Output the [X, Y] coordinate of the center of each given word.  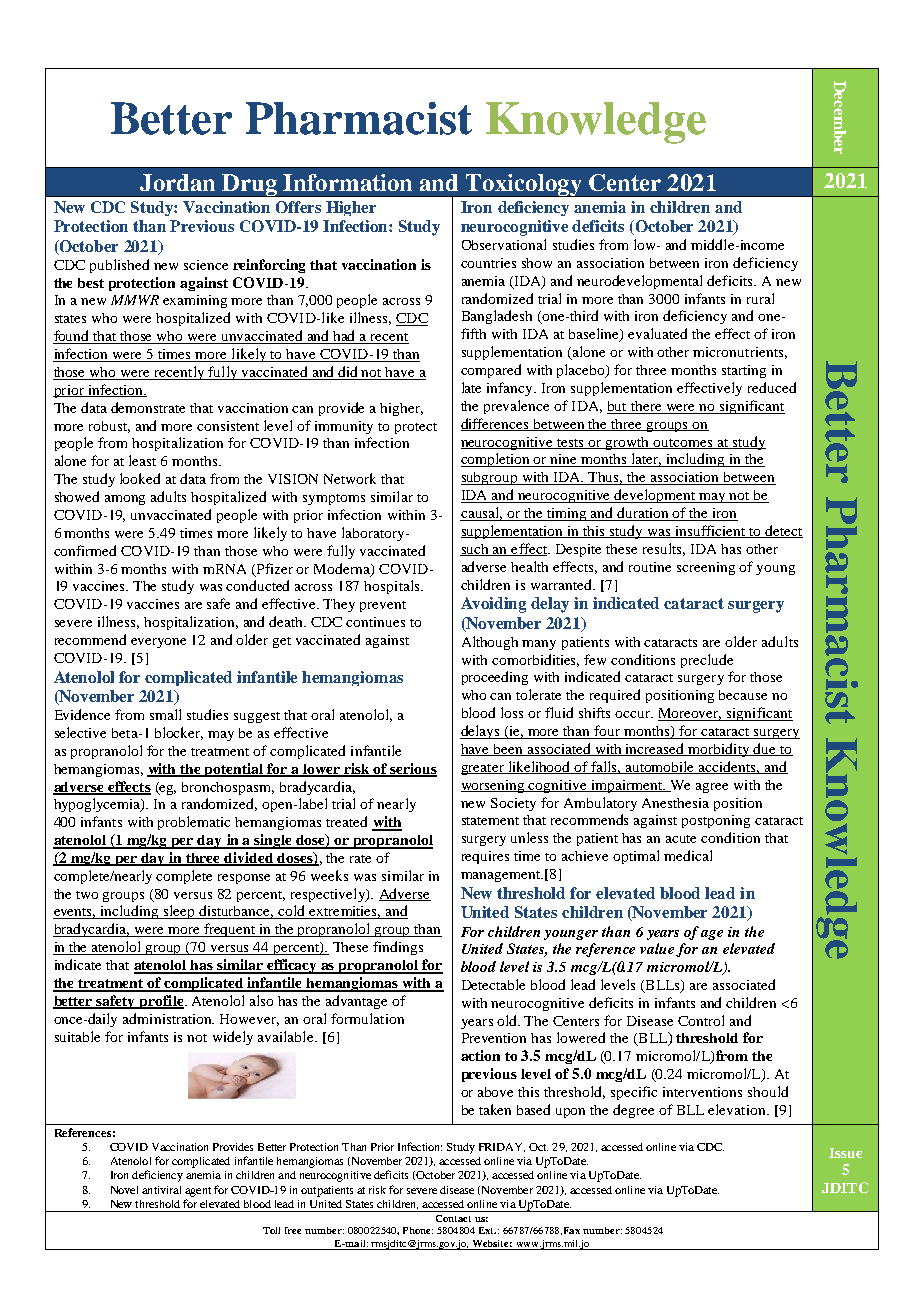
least [142, 460]
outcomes [683, 444]
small [165, 714]
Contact [453, 1218]
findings [398, 948]
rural [760, 298]
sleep [179, 912]
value [658, 949]
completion [497, 460]
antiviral [161, 1190]
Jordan [177, 182]
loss [512, 712]
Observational [504, 244]
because [743, 695]
